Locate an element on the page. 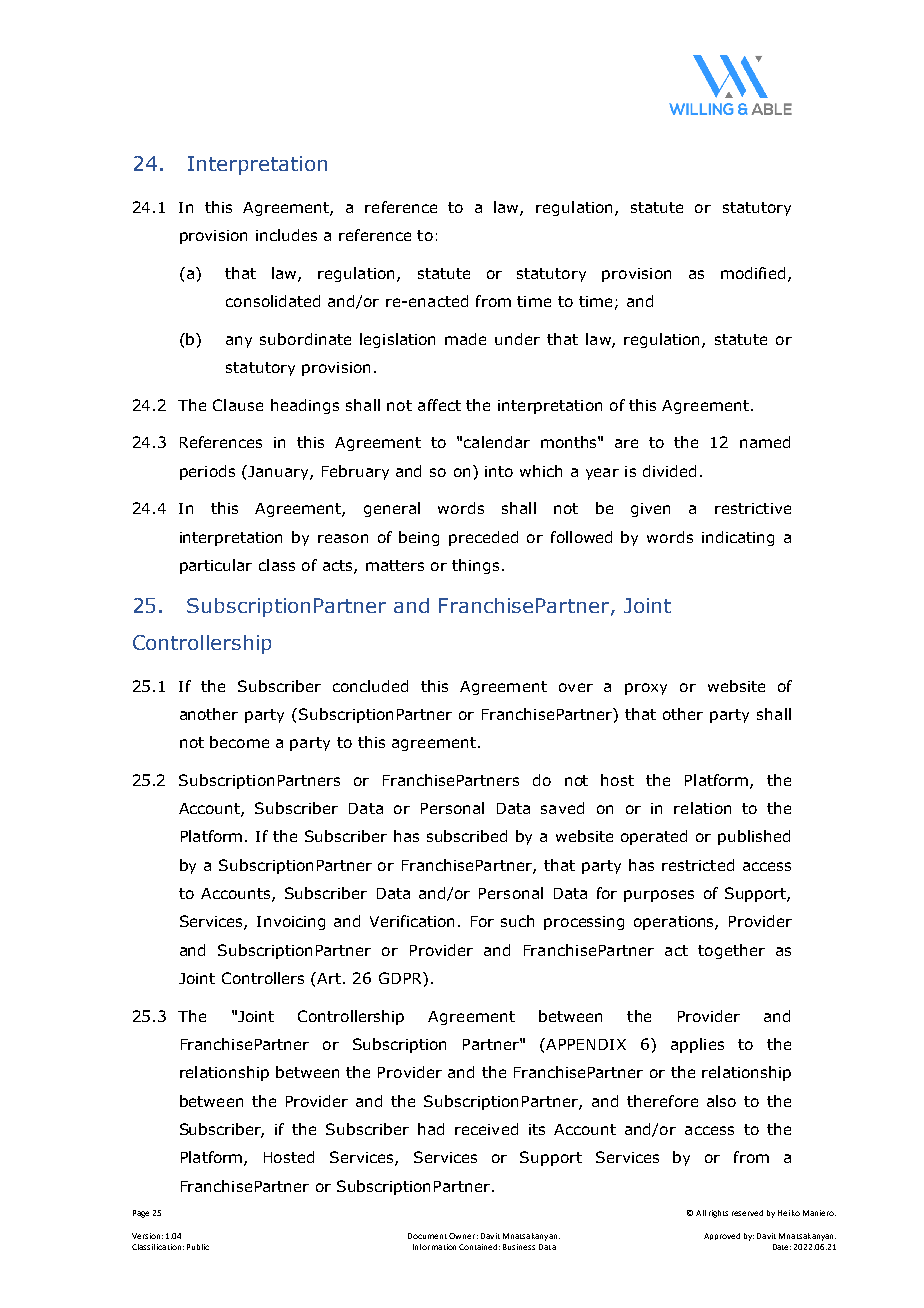 The height and width of the image is (1308, 924). Public is located at coordinates (198, 1247).
